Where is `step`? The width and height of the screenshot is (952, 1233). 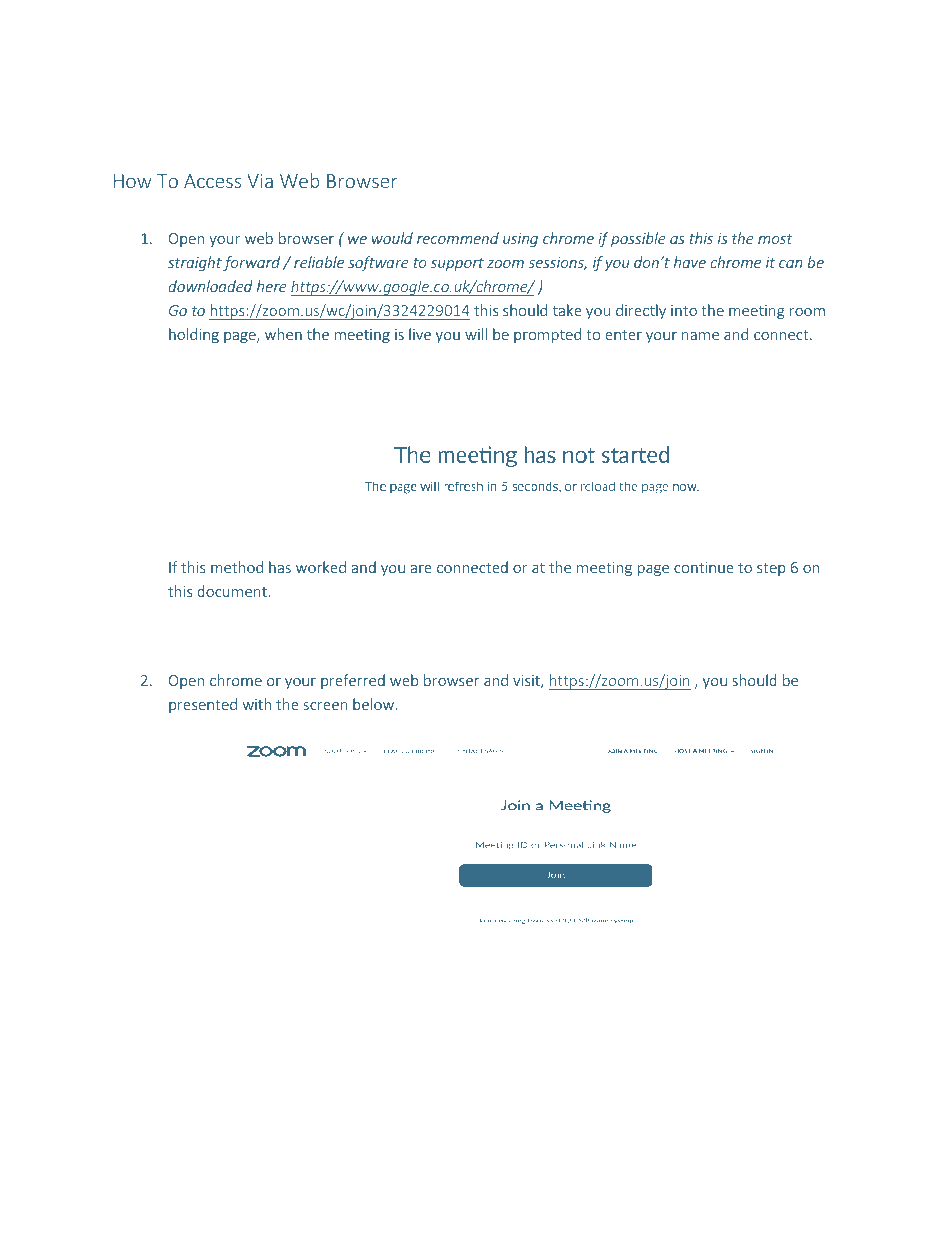
step is located at coordinates (771, 569).
